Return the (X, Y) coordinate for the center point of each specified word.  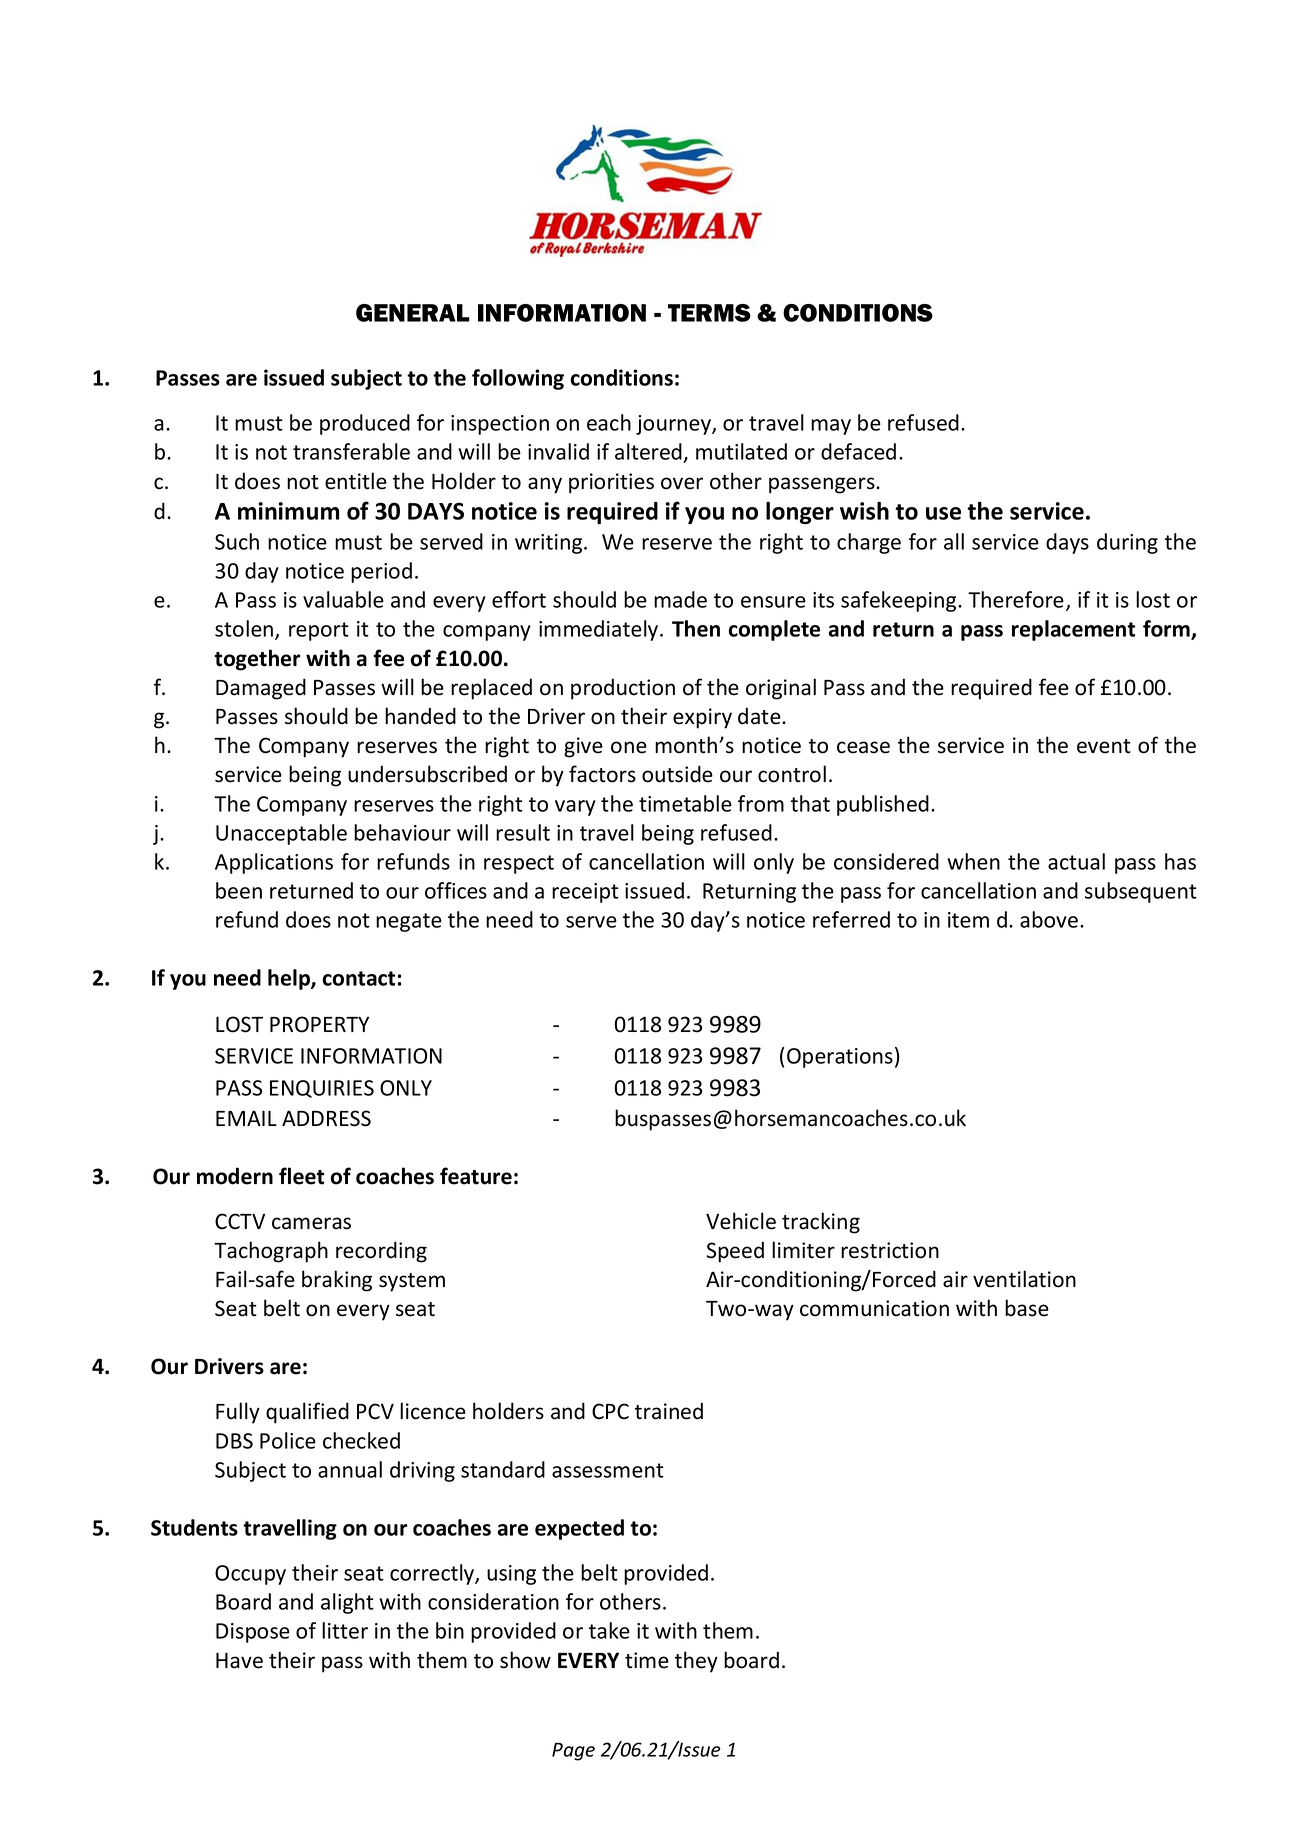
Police (288, 1440)
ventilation (1024, 1279)
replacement (1073, 630)
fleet (301, 1176)
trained (669, 1411)
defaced (858, 451)
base (1027, 1308)
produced (365, 424)
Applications (274, 863)
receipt (585, 893)
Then (696, 628)
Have (239, 1660)
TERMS (709, 313)
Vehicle (741, 1221)
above (1049, 919)
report (319, 631)
